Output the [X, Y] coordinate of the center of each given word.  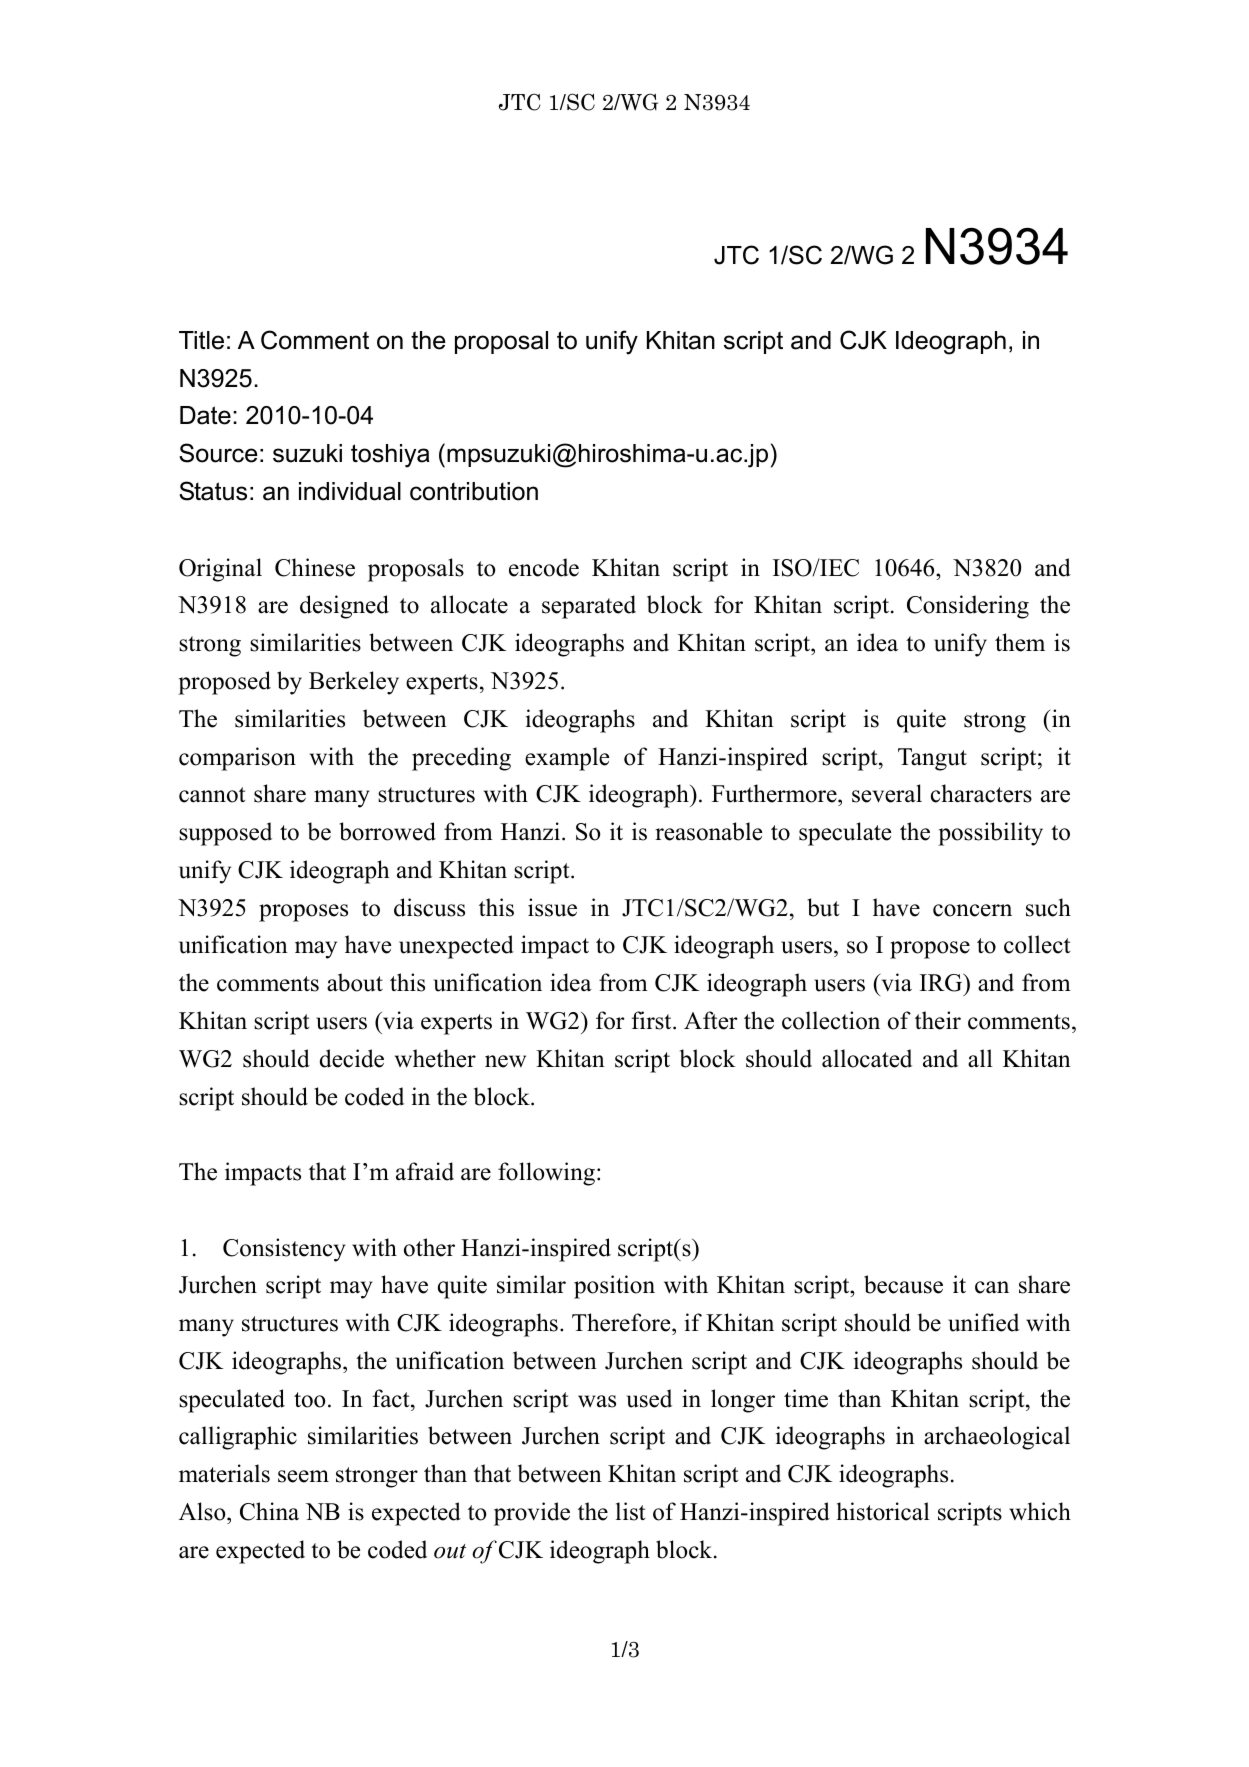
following [546, 1174]
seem [303, 1476]
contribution [474, 491]
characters [981, 793]
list [630, 1511]
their [938, 1020]
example [567, 759]
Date [205, 415]
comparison [237, 759]
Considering [968, 607]
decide [352, 1058]
